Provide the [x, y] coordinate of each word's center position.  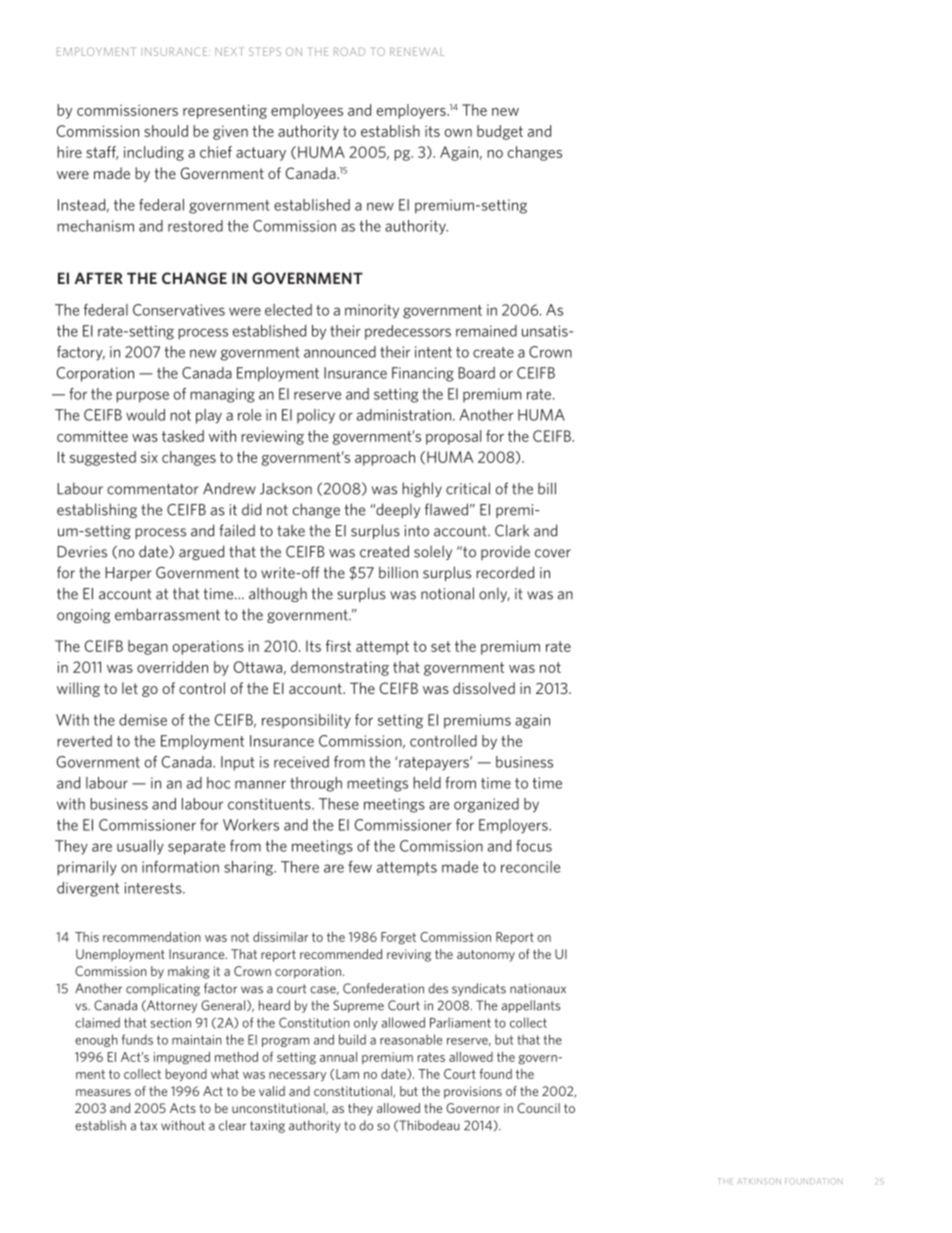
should [166, 131]
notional [447, 593]
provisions [473, 1092]
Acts [183, 1108]
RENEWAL [417, 51]
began [148, 647]
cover [553, 553]
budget [500, 132]
